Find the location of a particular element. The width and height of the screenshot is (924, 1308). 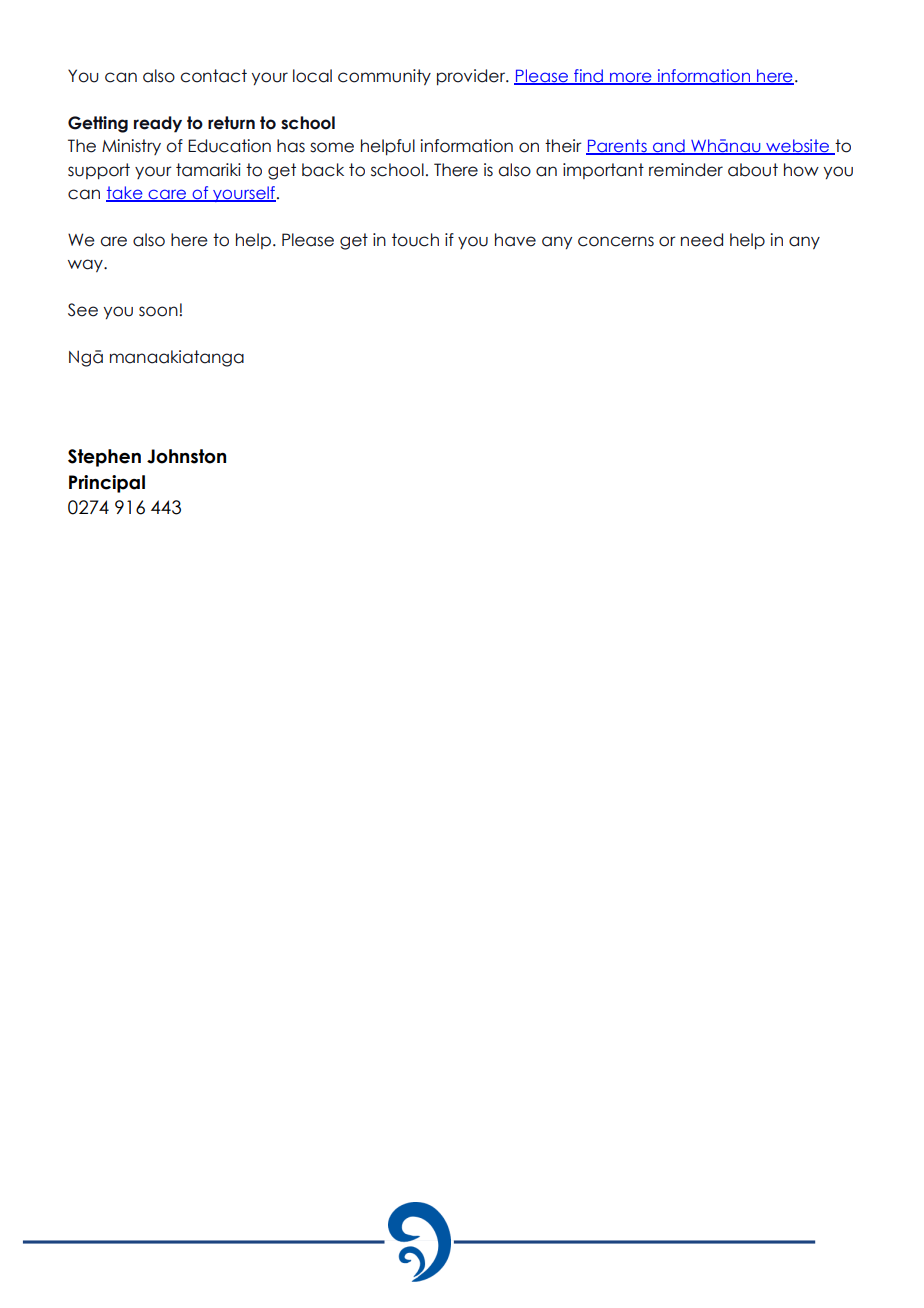

way is located at coordinates (86, 265).
